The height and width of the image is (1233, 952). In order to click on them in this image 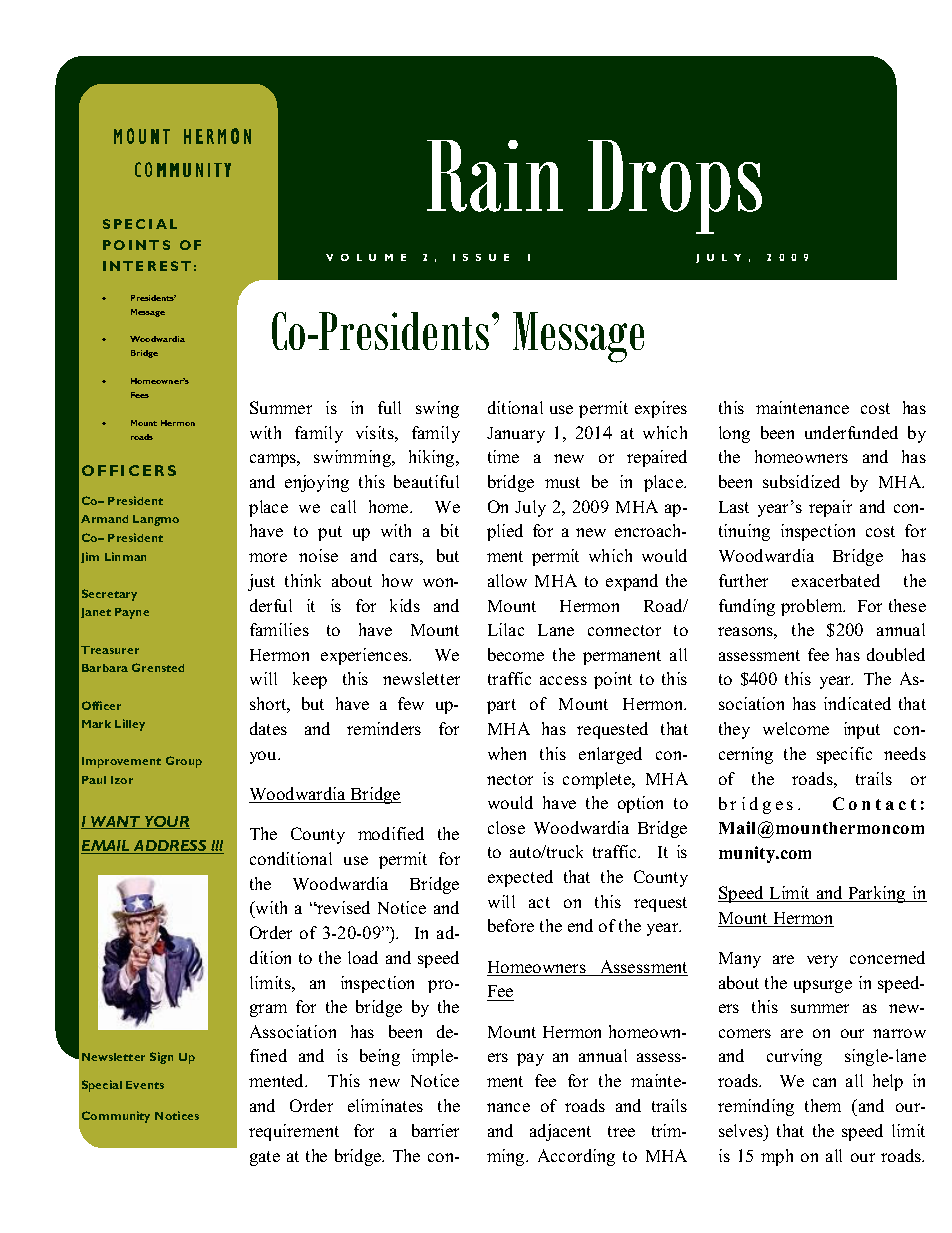, I will do `click(823, 1105)`.
